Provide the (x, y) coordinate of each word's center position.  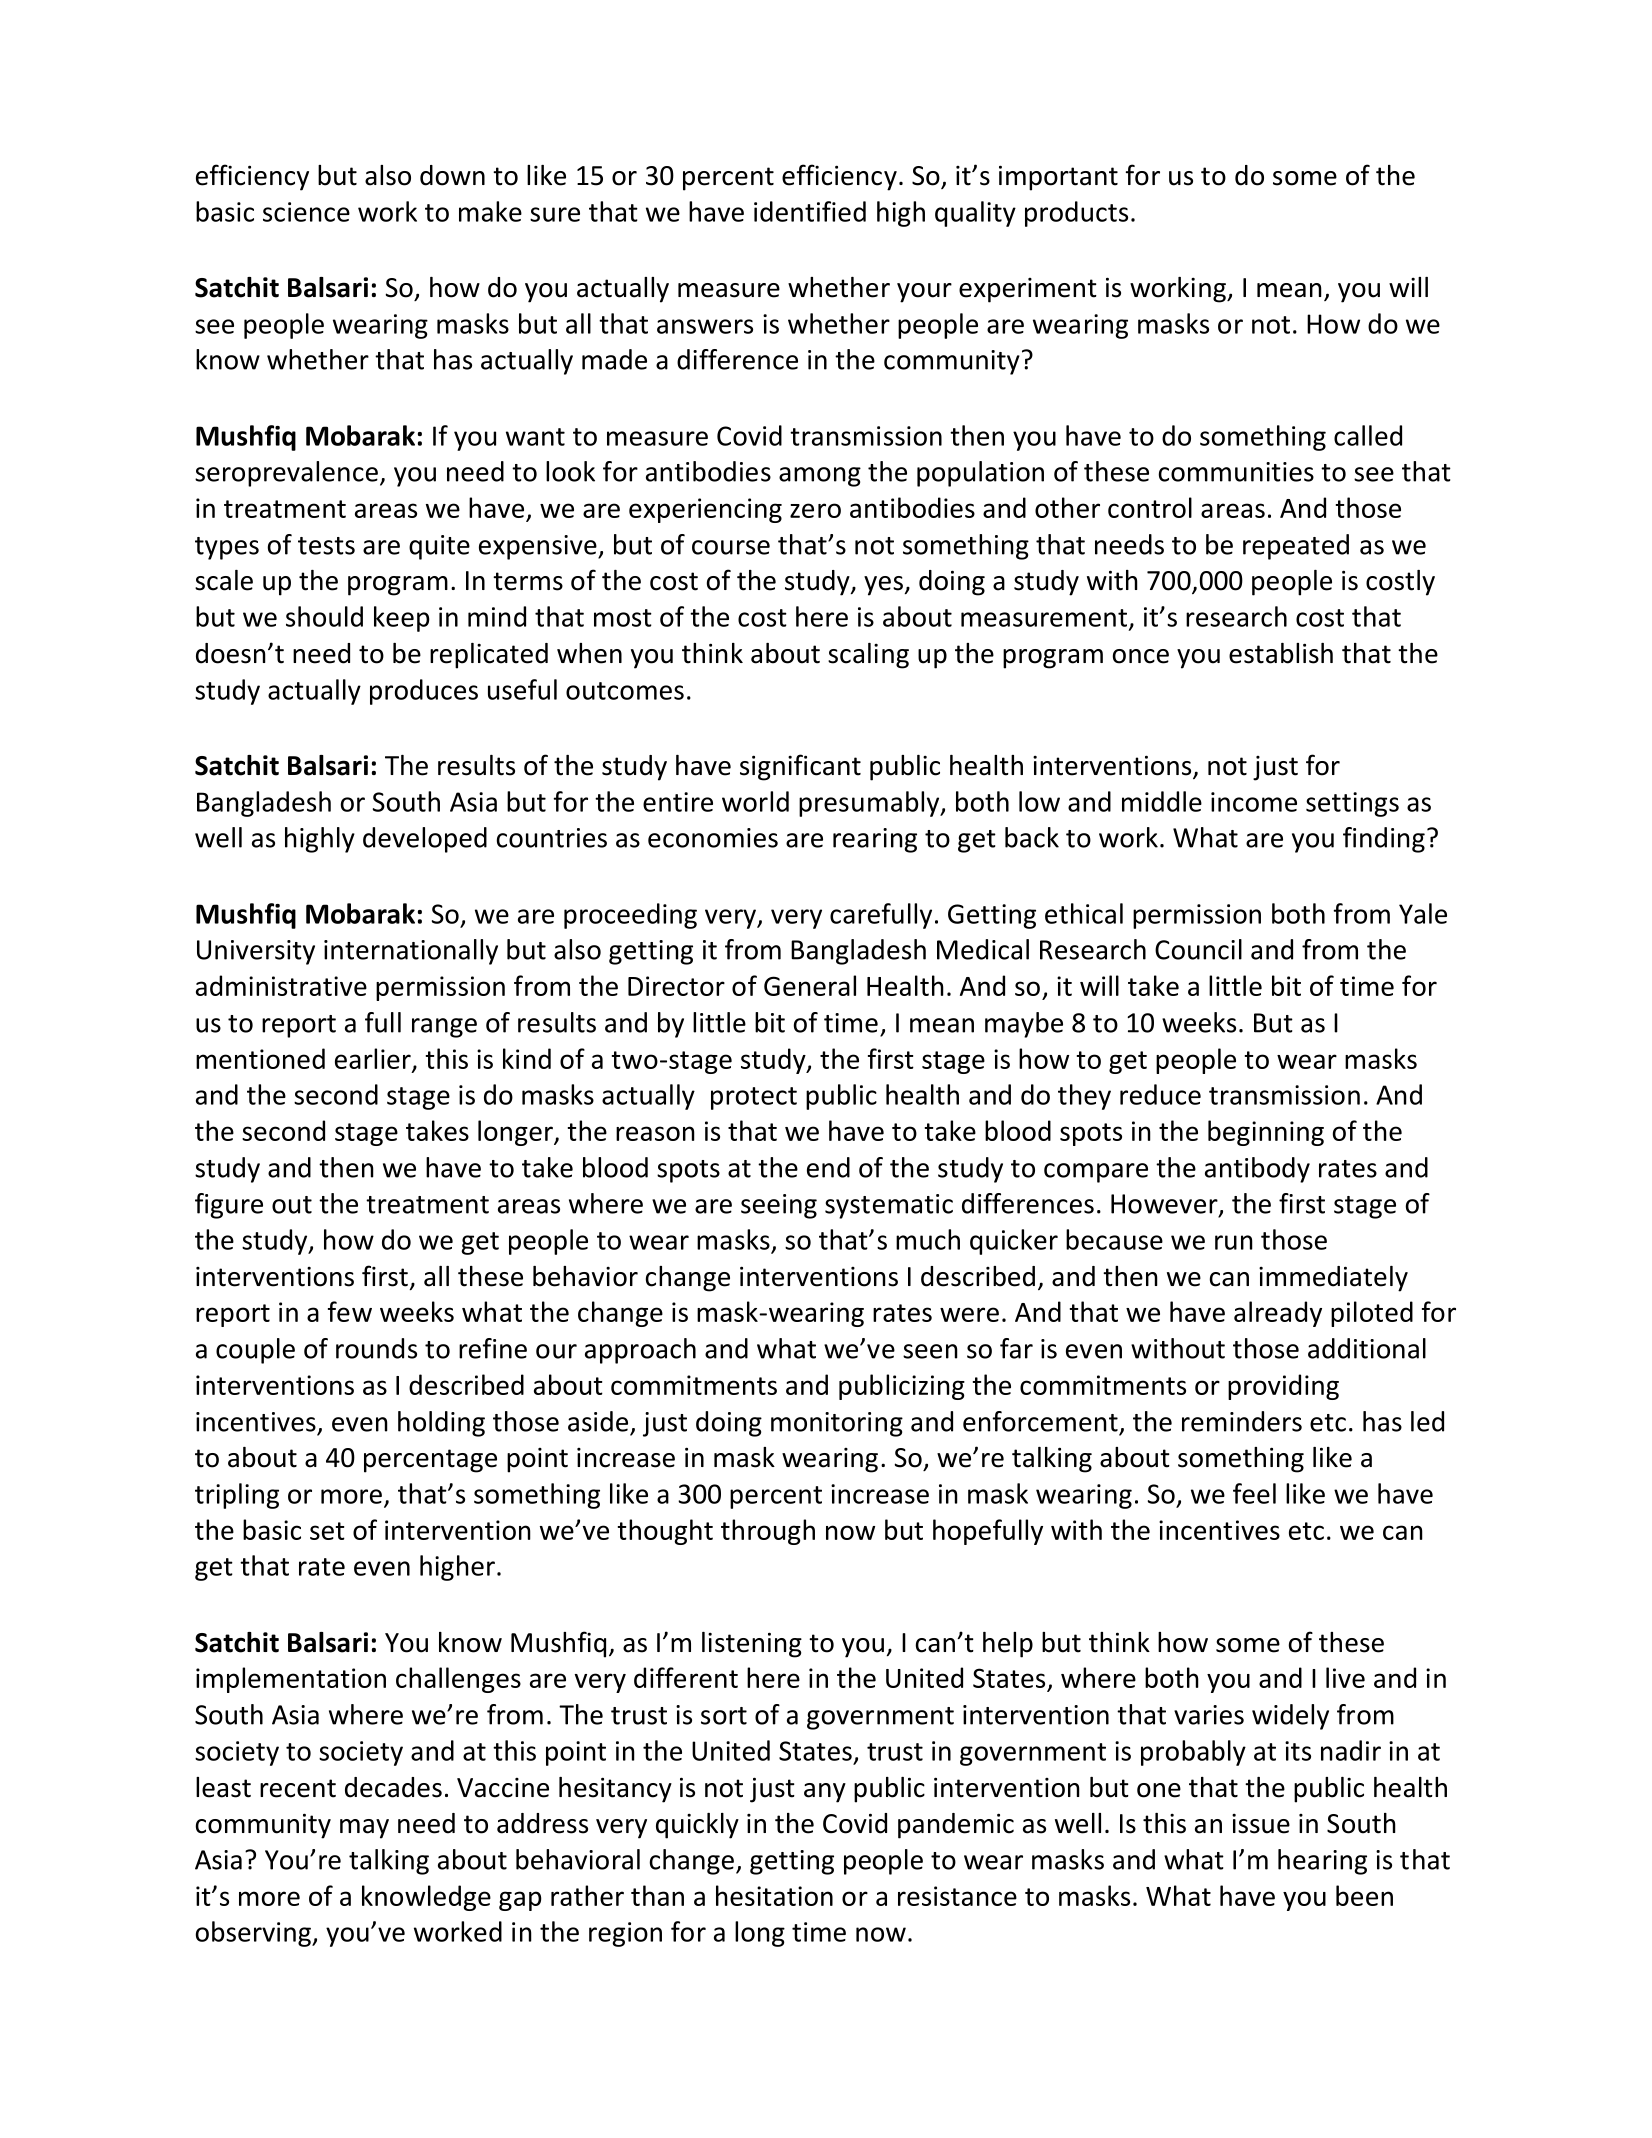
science (306, 212)
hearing (1322, 1862)
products (1076, 214)
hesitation (774, 1895)
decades (393, 1787)
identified (810, 211)
